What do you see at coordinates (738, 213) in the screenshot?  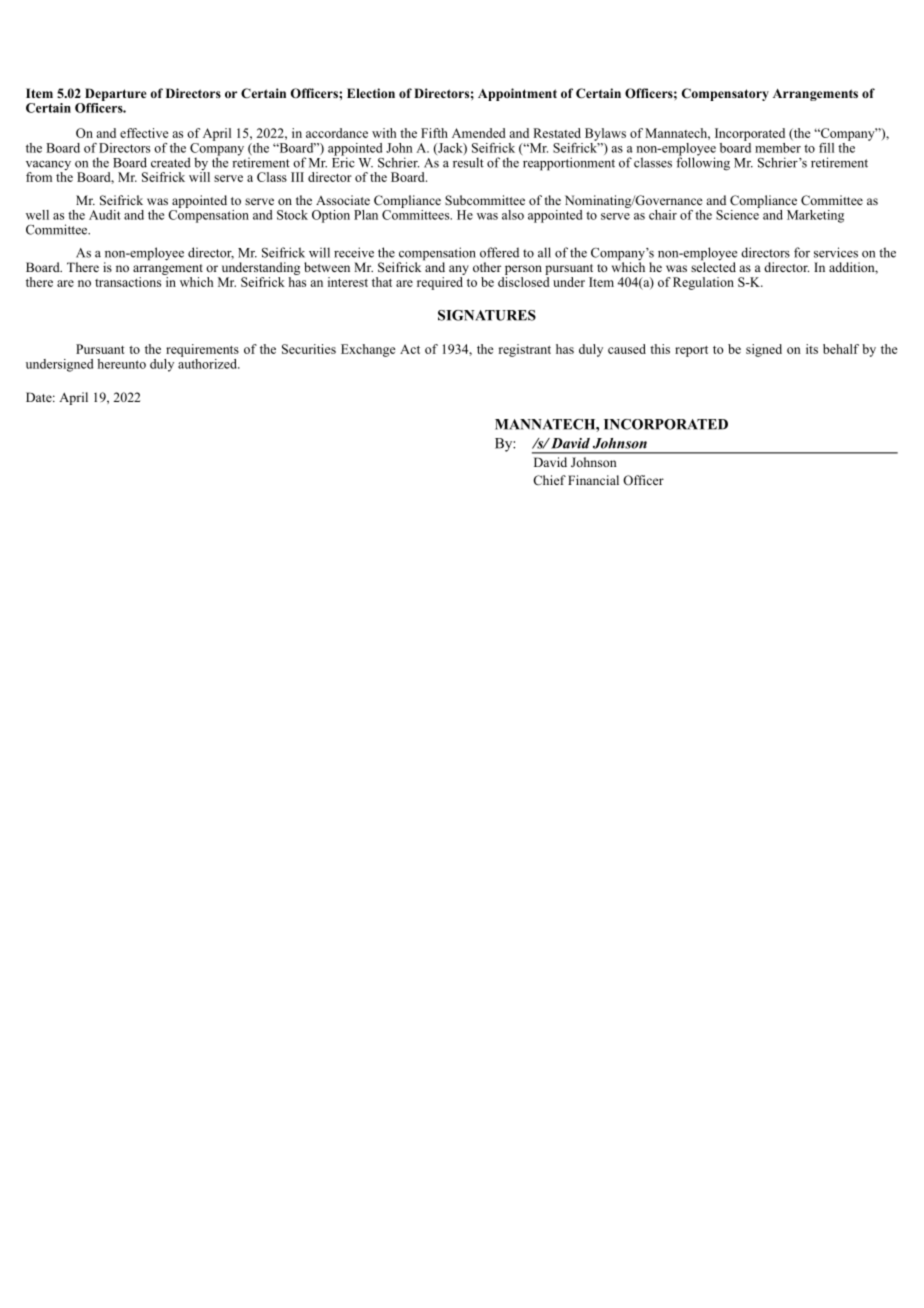 I see `Science` at bounding box center [738, 213].
